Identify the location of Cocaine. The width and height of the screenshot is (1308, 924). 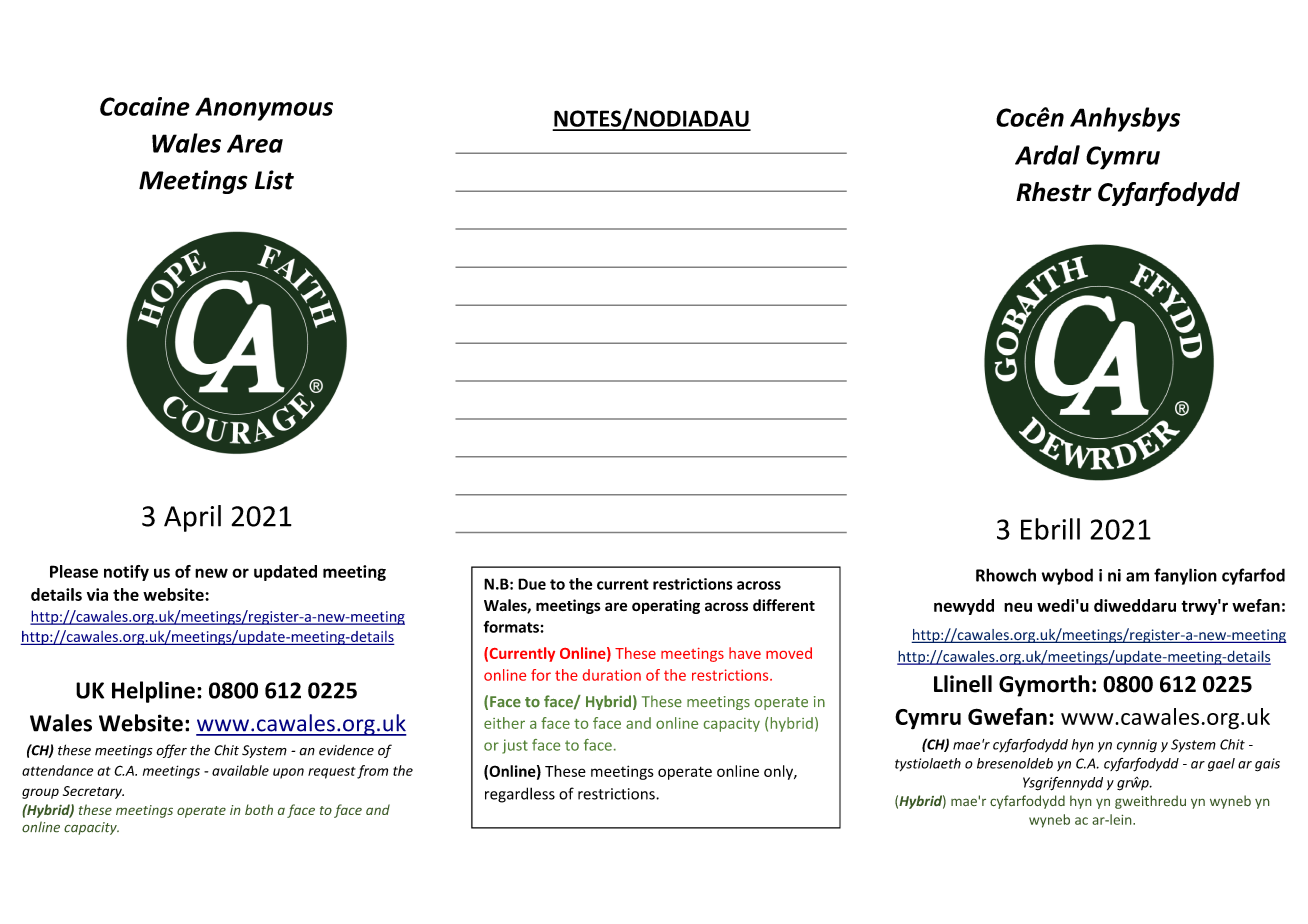
(145, 106).
